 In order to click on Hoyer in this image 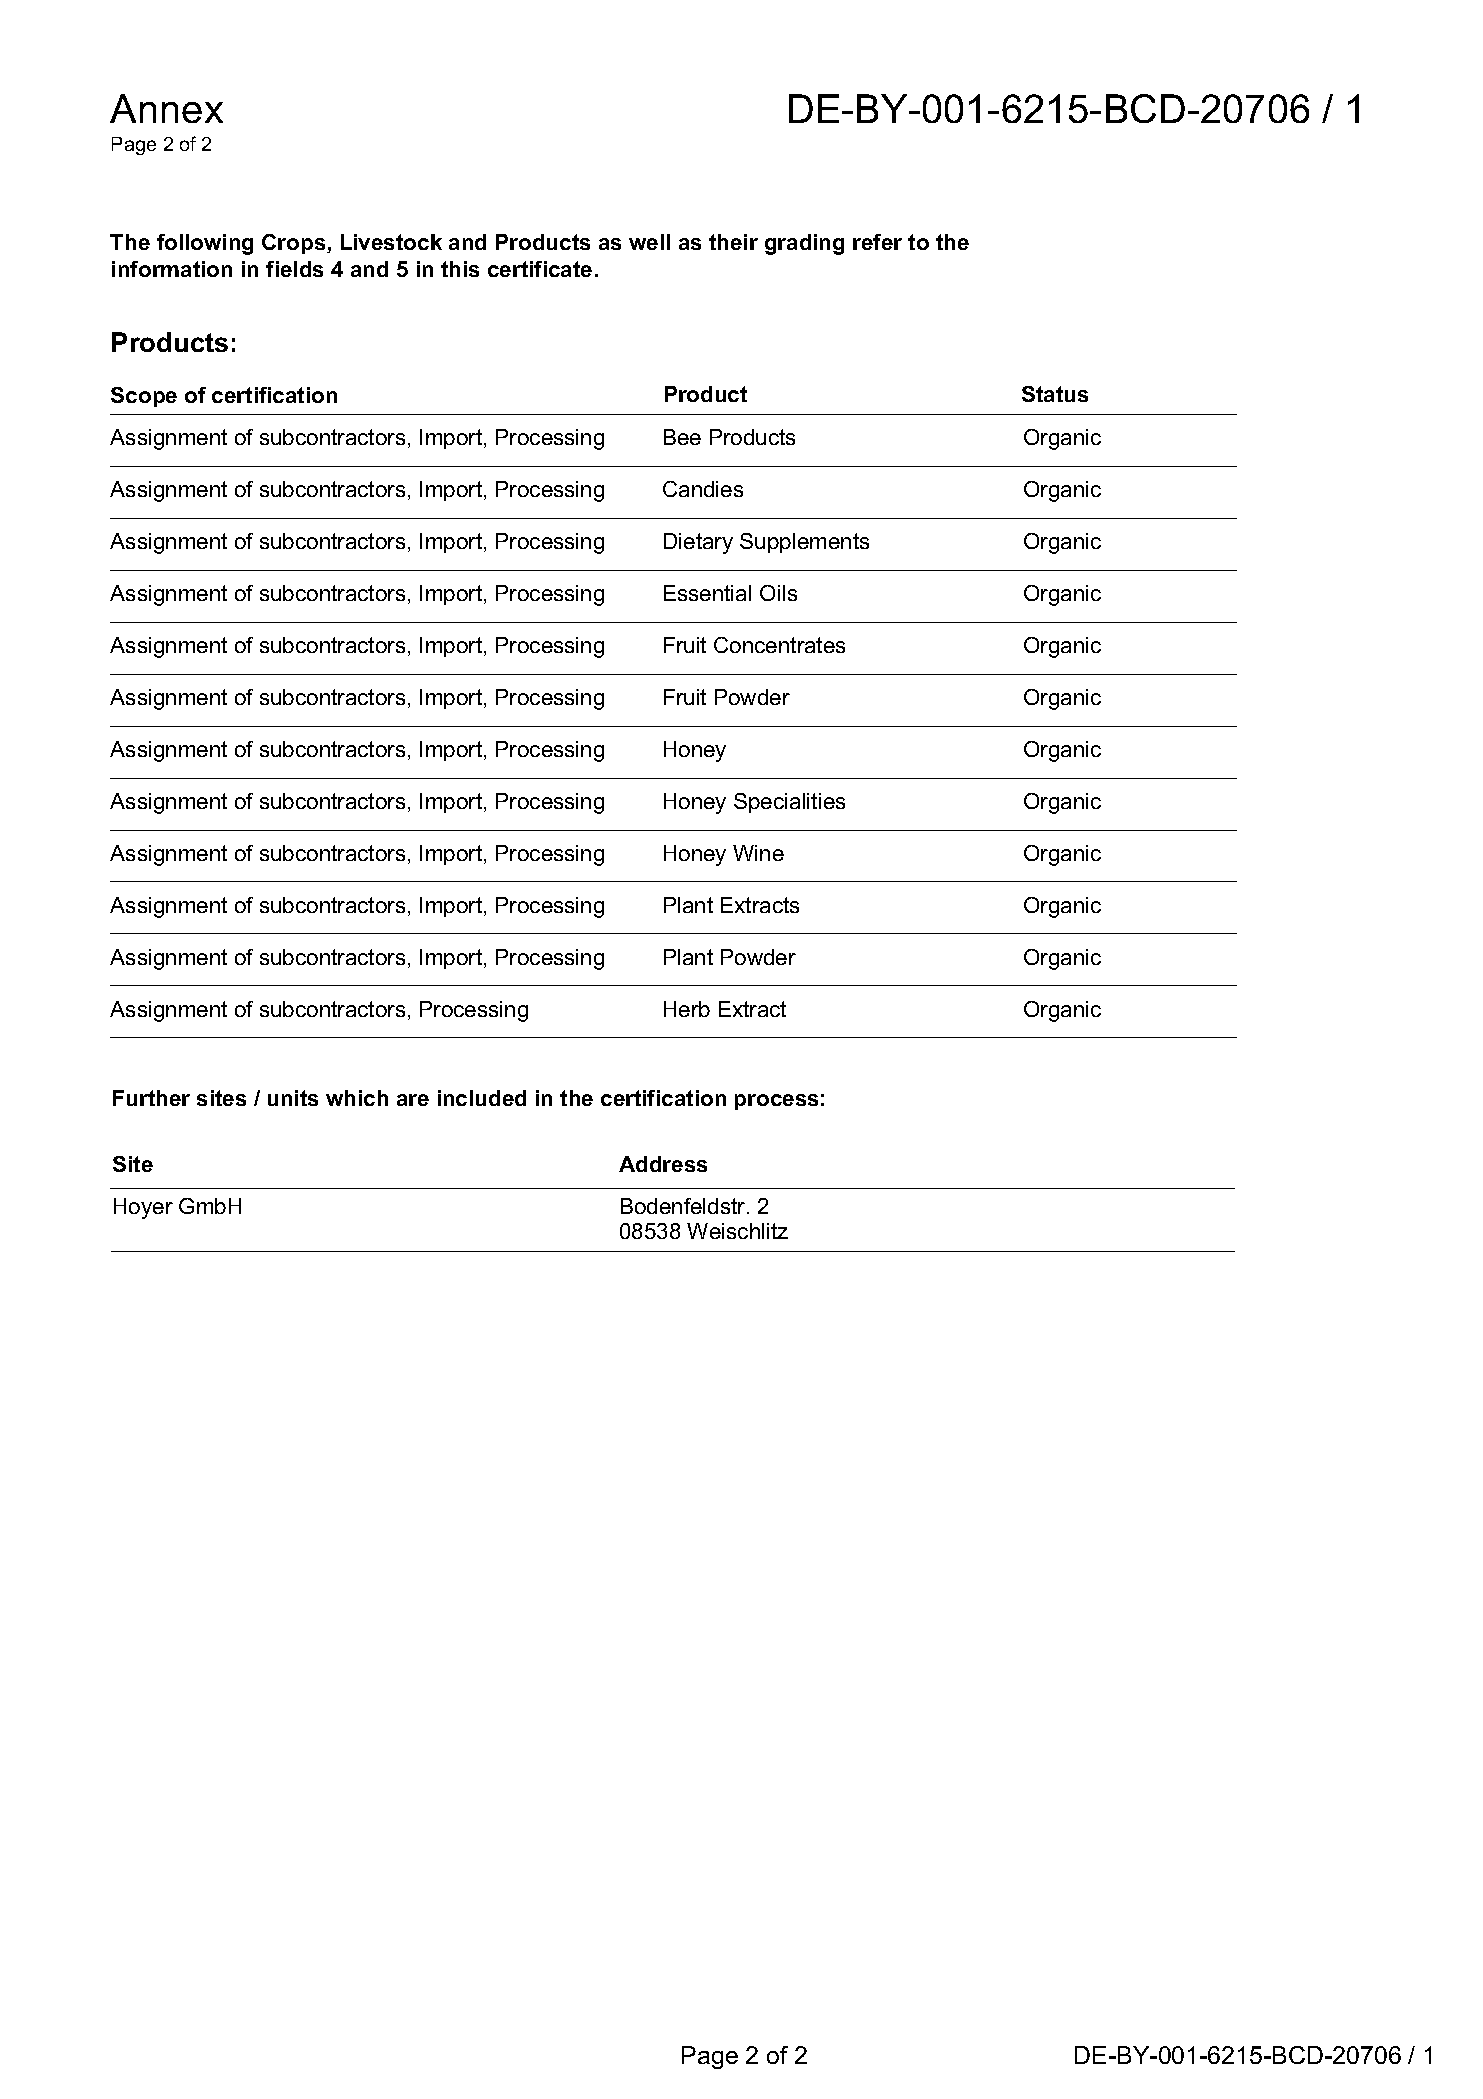, I will do `click(143, 1208)`.
